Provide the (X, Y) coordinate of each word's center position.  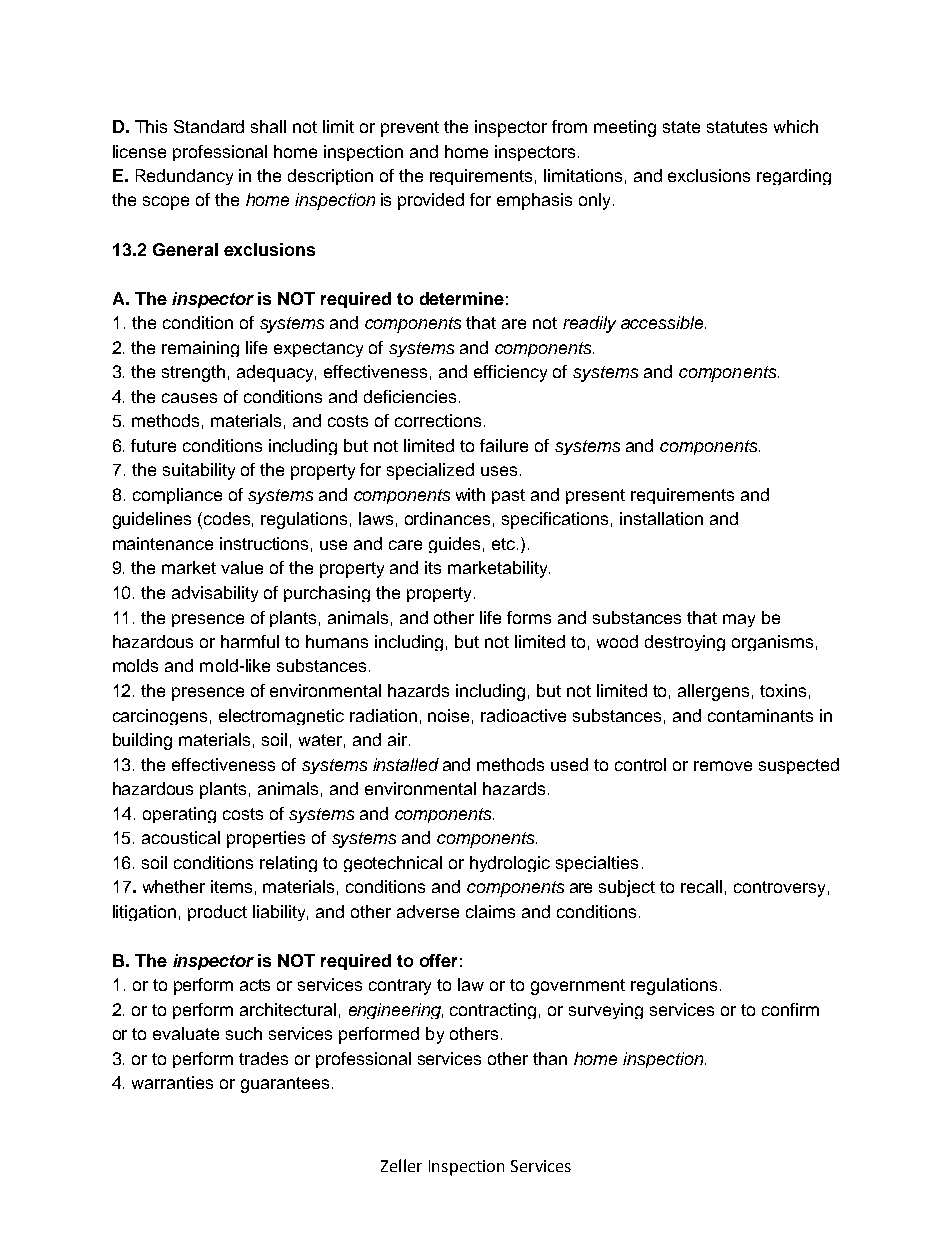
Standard (209, 126)
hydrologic (510, 864)
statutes (737, 127)
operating (179, 815)
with (470, 494)
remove (723, 766)
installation (661, 518)
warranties (172, 1082)
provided (431, 201)
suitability (199, 471)
